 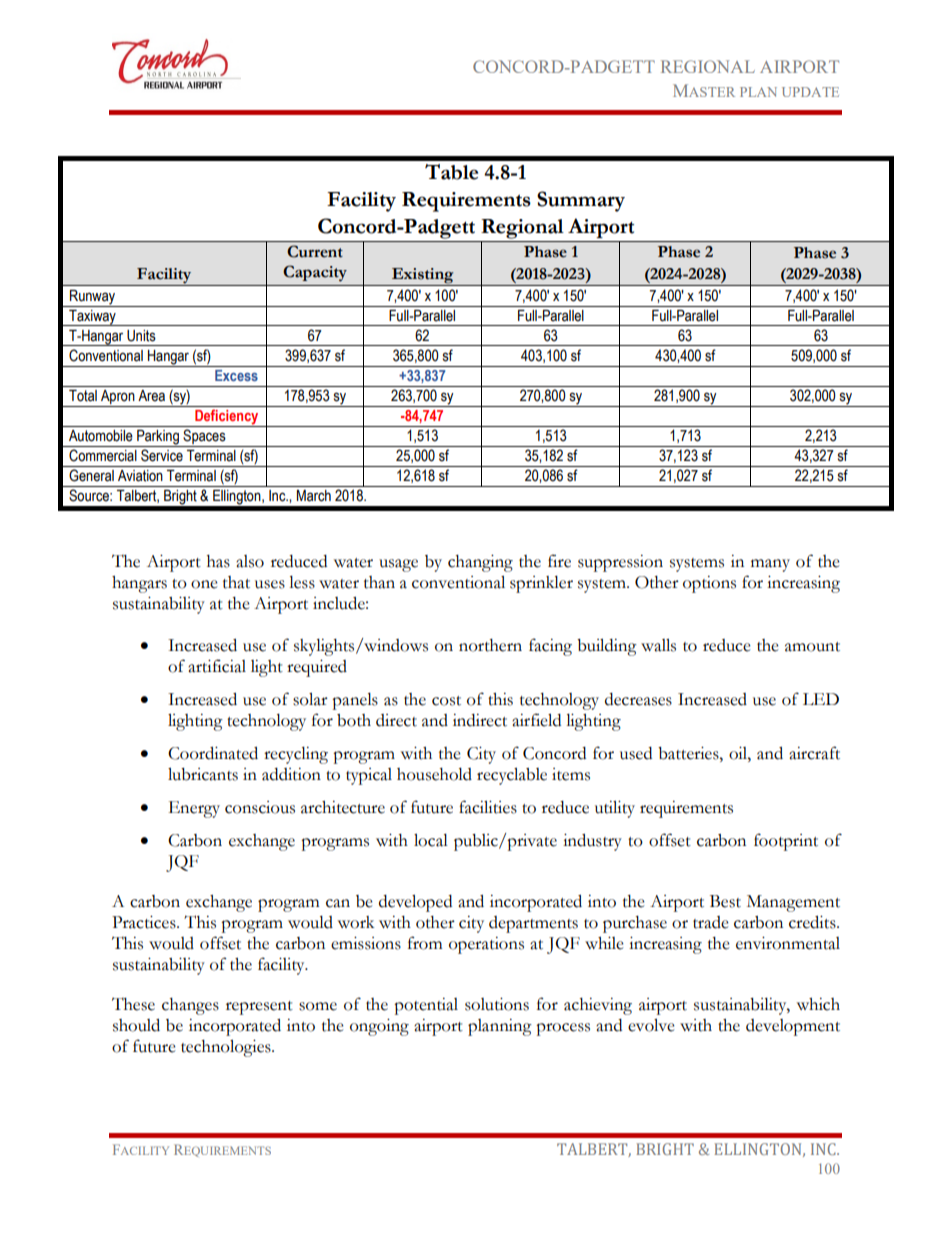 I want to click on artificial, so click(x=217, y=666).
